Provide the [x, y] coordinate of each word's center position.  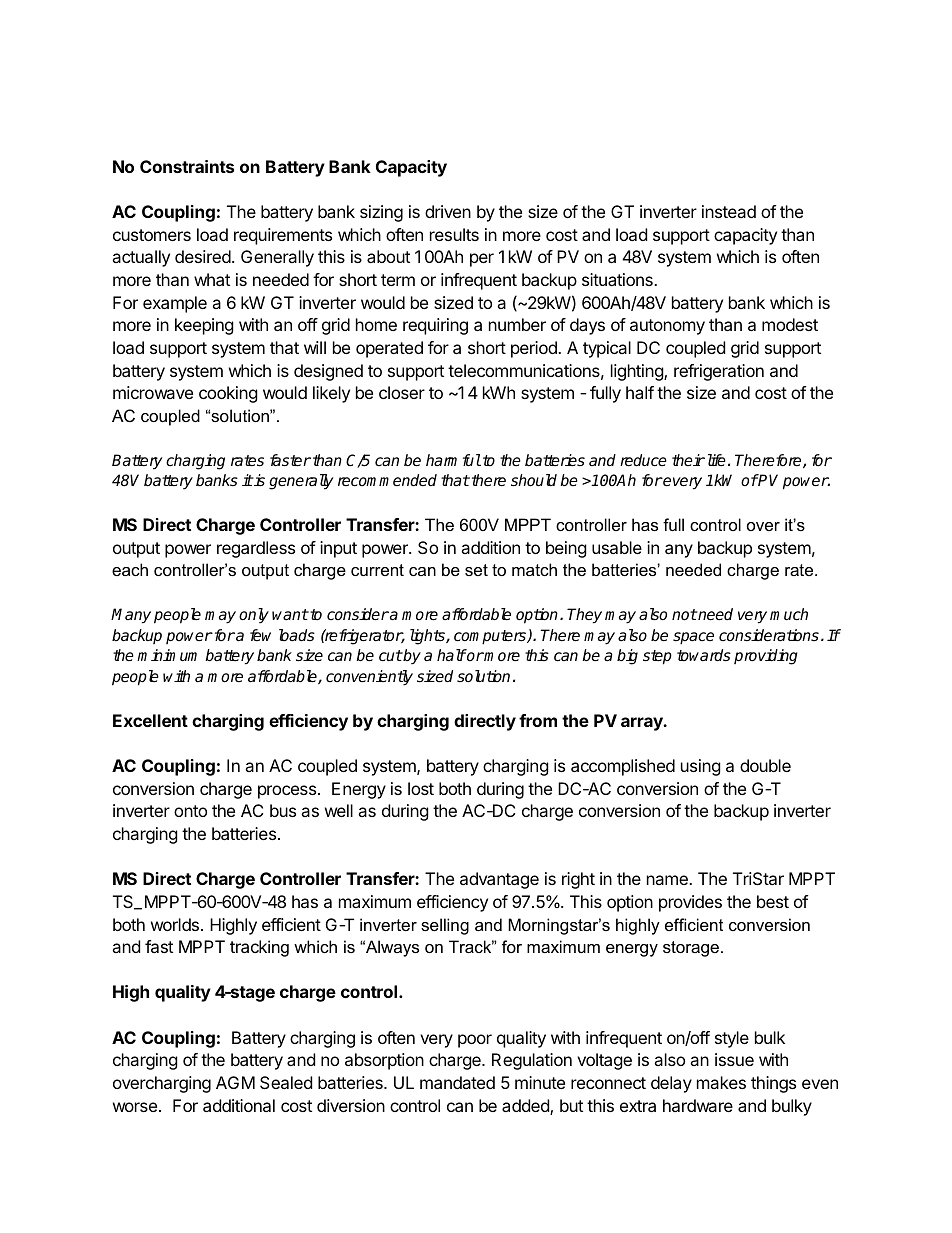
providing [766, 657]
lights [428, 637]
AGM [235, 1082]
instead [729, 211]
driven [448, 211]
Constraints [187, 166]
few [260, 635]
